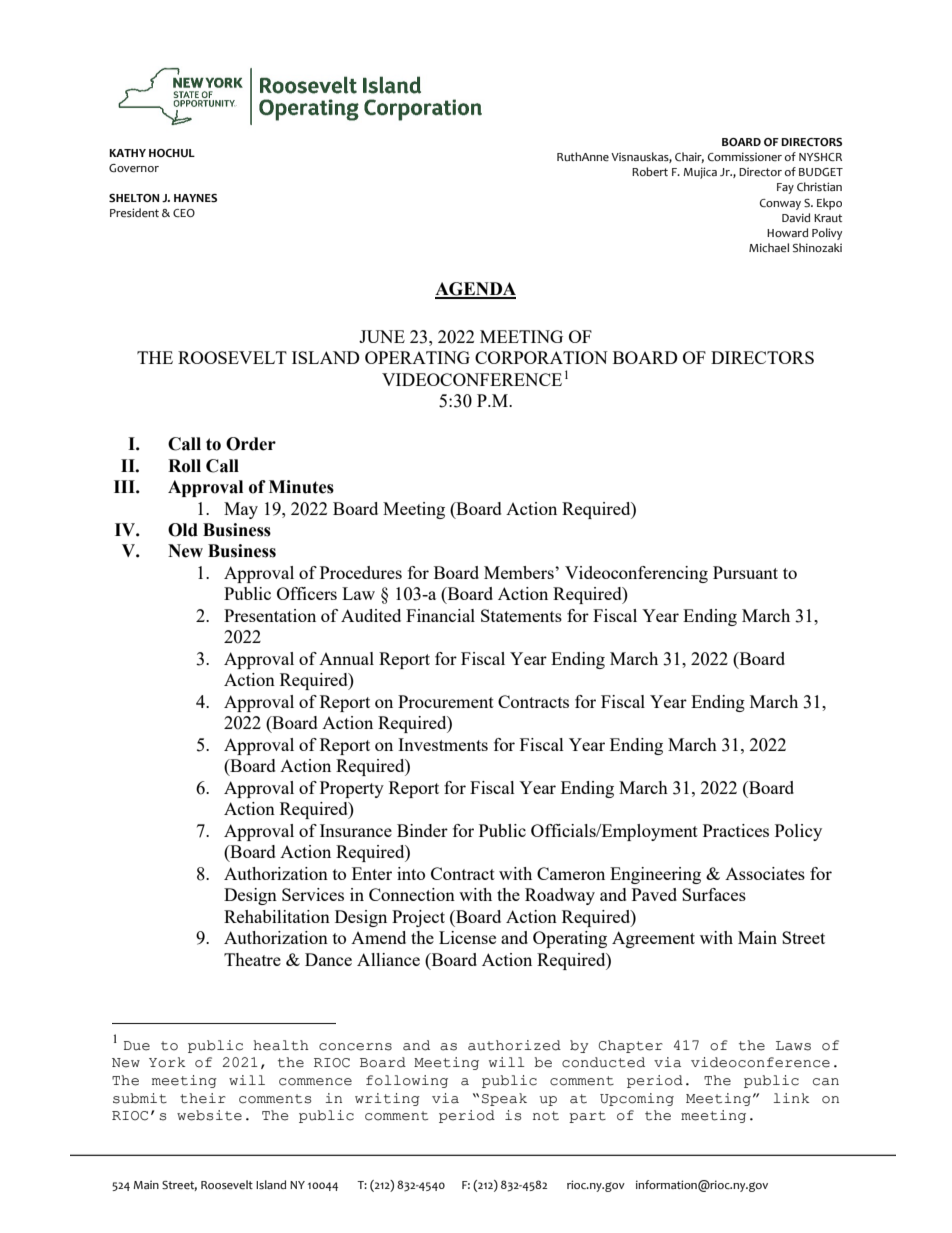 The image size is (952, 1233). I want to click on Associates, so click(765, 873).
